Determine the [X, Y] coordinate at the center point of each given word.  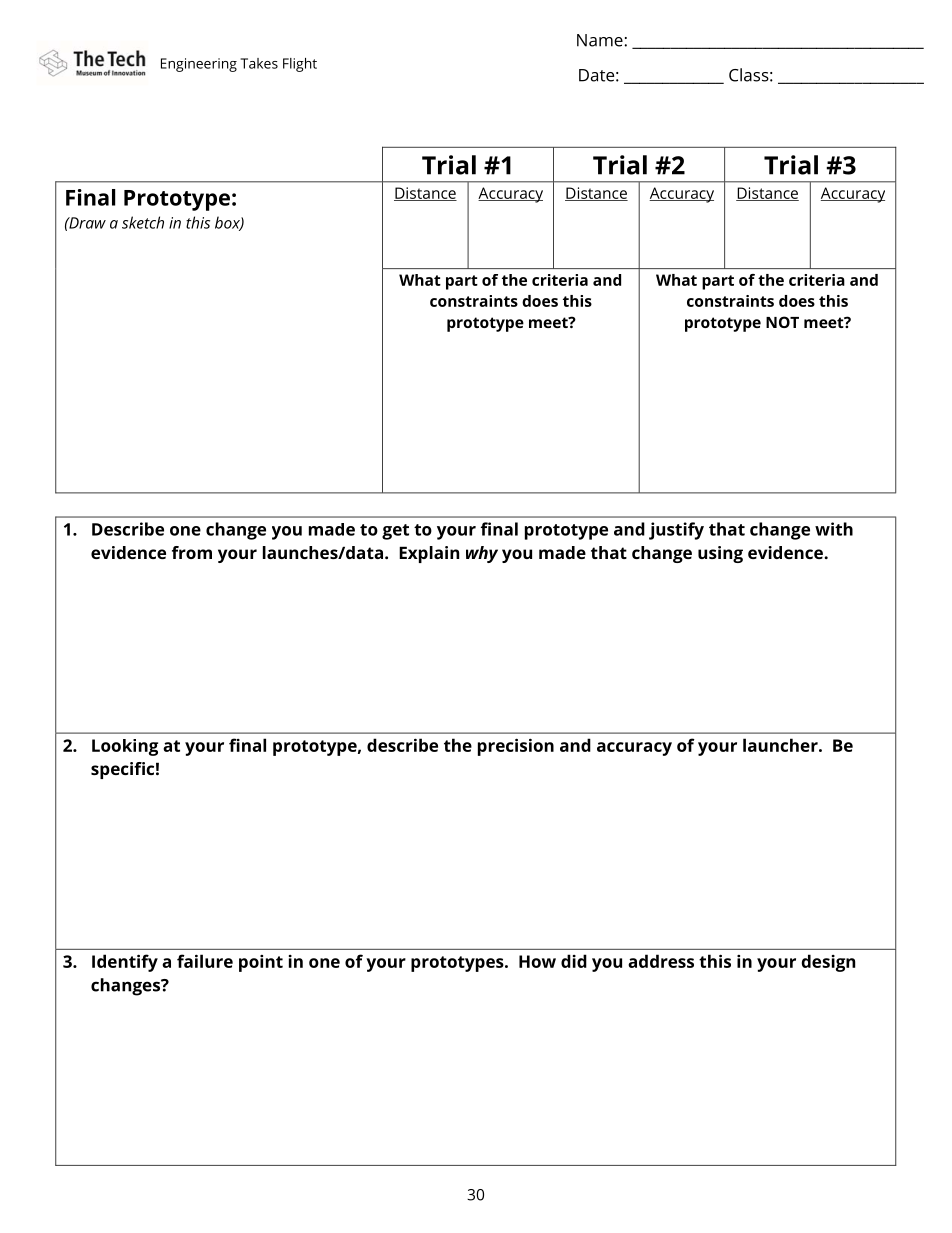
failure [205, 961]
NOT [782, 322]
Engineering [199, 65]
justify [676, 531]
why [482, 554]
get [395, 532]
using [720, 554]
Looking [125, 747]
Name [601, 40]
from [192, 552]
